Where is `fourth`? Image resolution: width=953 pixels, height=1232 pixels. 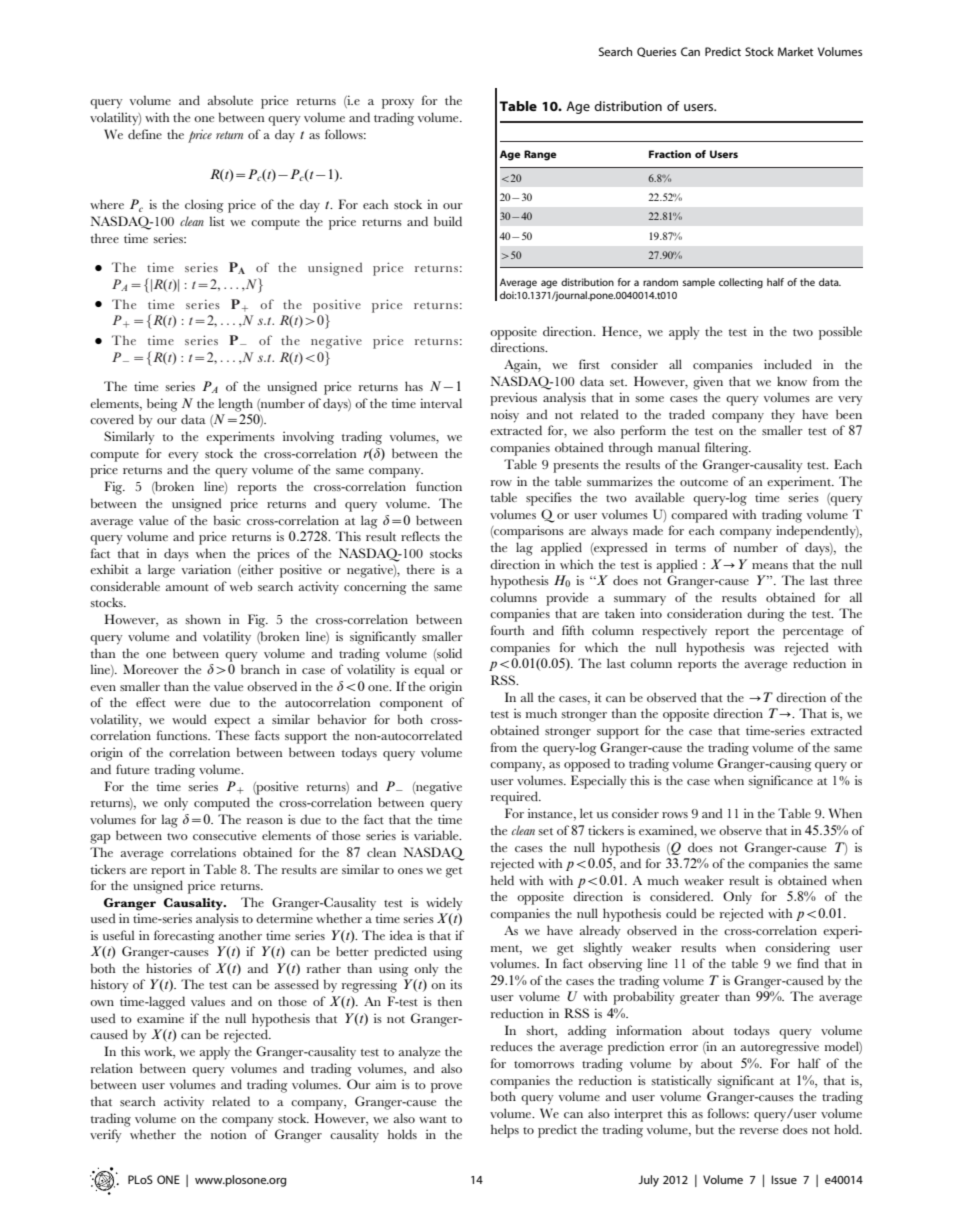 fourth is located at coordinates (507, 630).
